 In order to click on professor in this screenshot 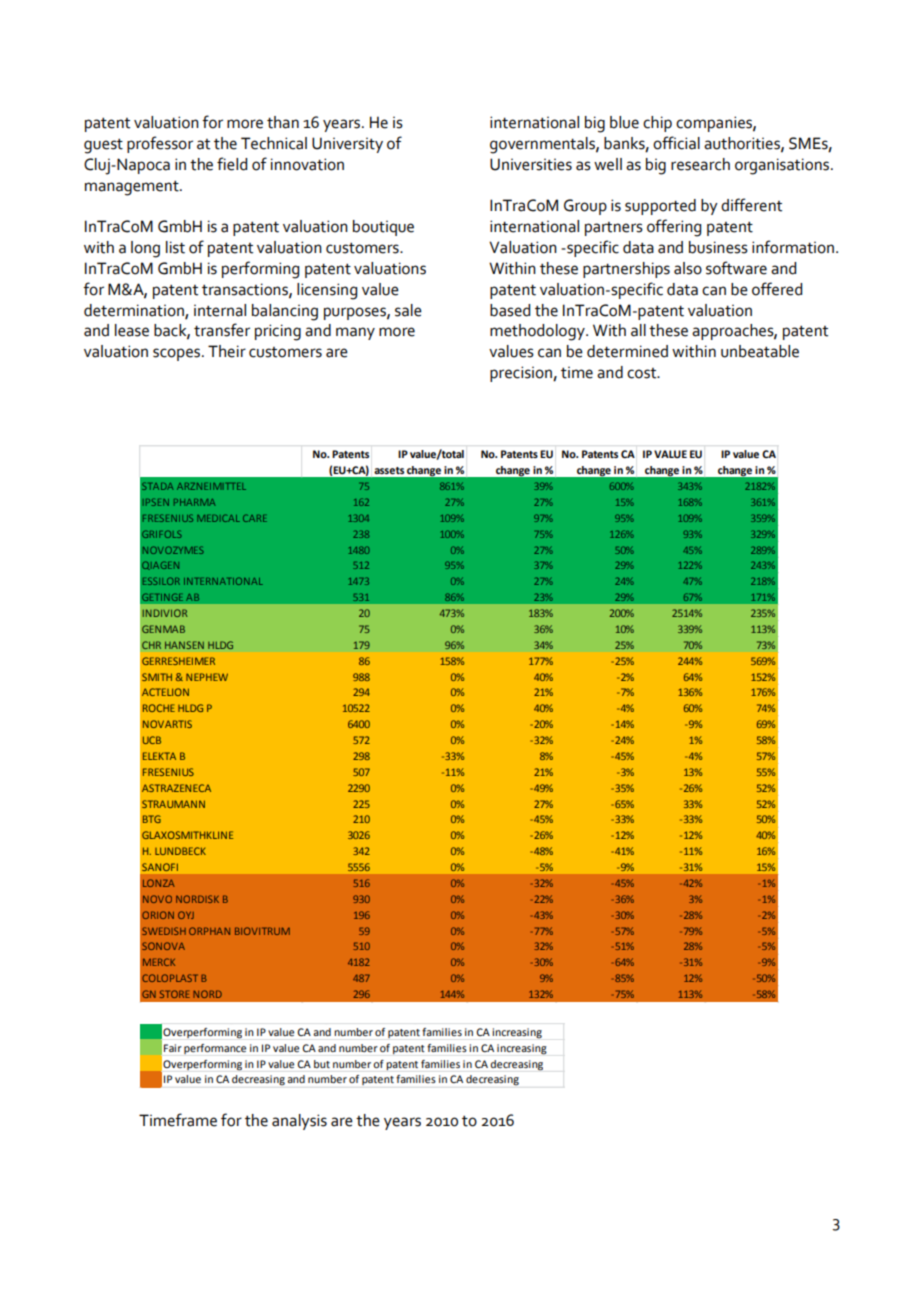, I will do `click(160, 144)`.
